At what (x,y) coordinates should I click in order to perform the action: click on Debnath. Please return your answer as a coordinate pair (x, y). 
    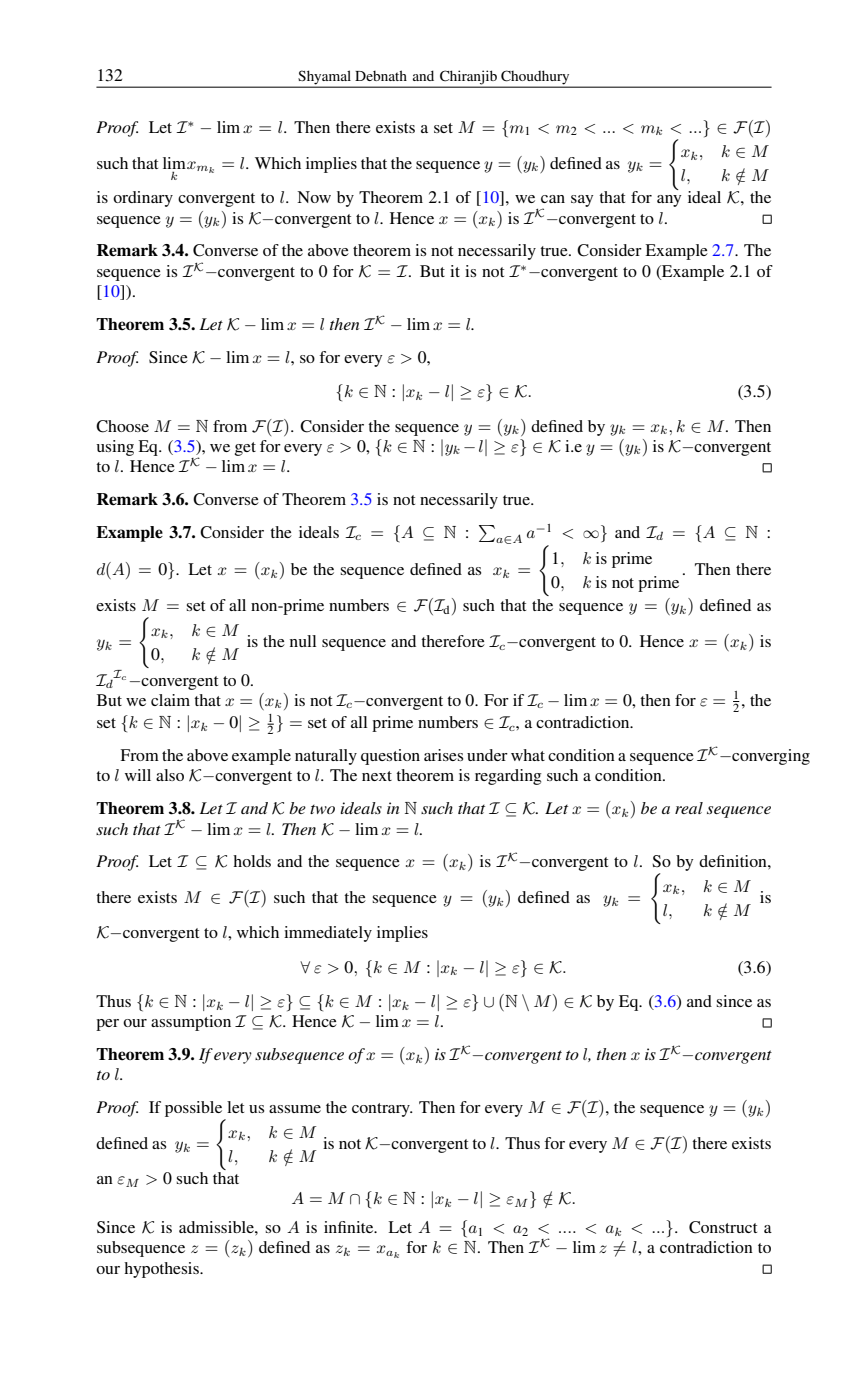
    Looking at the image, I should click on (381, 75).
